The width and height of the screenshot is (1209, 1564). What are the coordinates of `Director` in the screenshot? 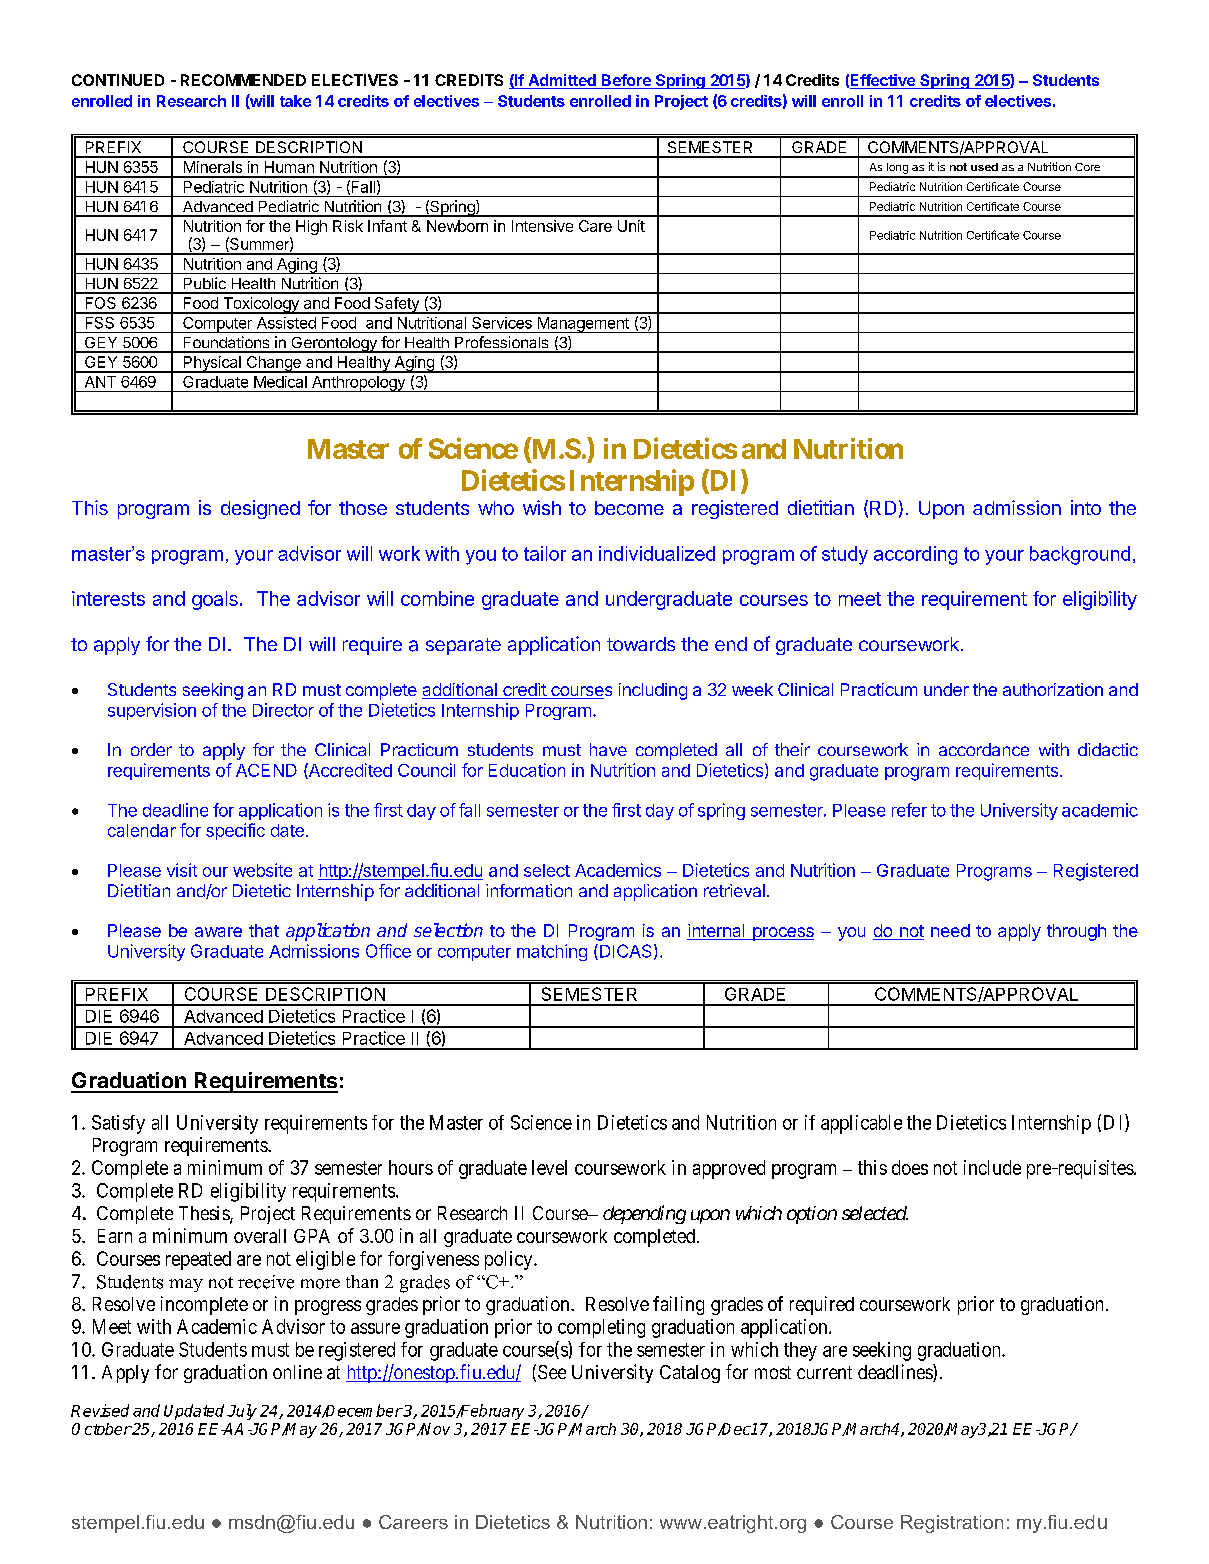 It's located at (283, 710).
